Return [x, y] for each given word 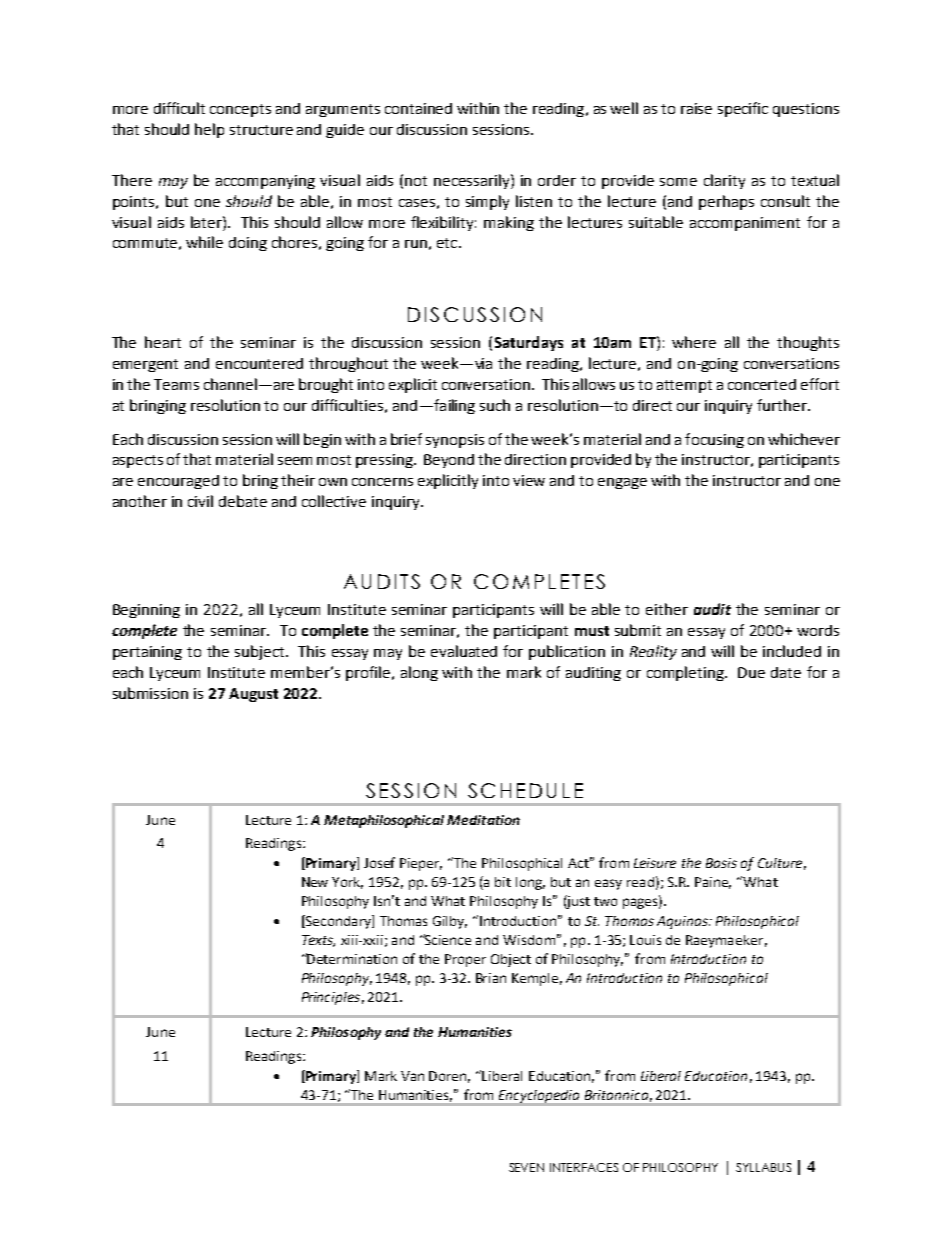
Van [412, 1076]
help [209, 130]
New [315, 882]
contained [418, 108]
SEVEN [526, 1167]
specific [743, 109]
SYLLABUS [763, 1167]
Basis [721, 863]
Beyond [449, 461]
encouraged [178, 482]
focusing [714, 440]
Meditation [483, 820]
